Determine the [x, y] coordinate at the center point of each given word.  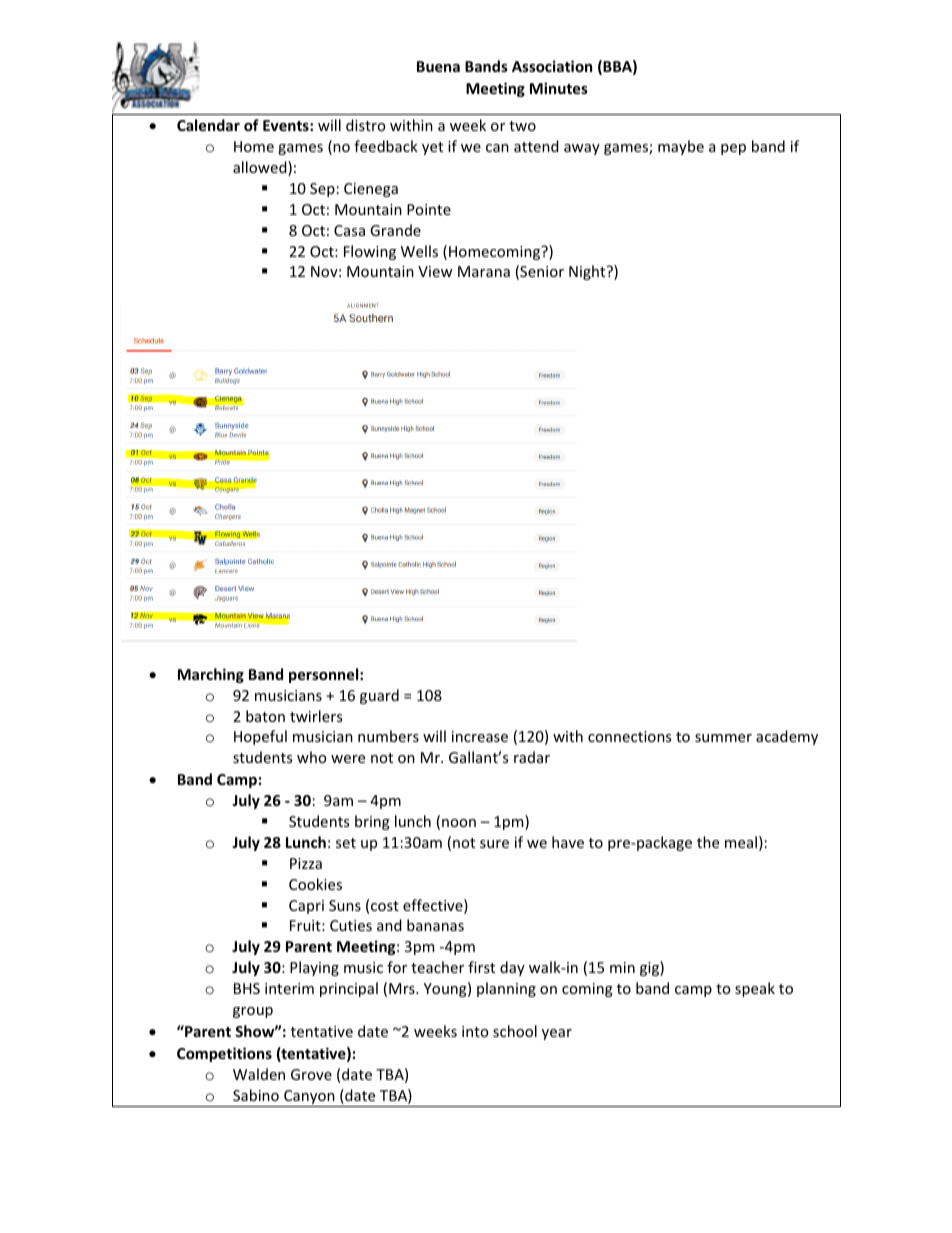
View [435, 271]
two [522, 126]
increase [480, 736]
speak [755, 989]
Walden [259, 1074]
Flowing [370, 252]
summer [723, 738]
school [515, 1031]
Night [588, 272]
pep [733, 149]
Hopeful [260, 737]
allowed [261, 168]
